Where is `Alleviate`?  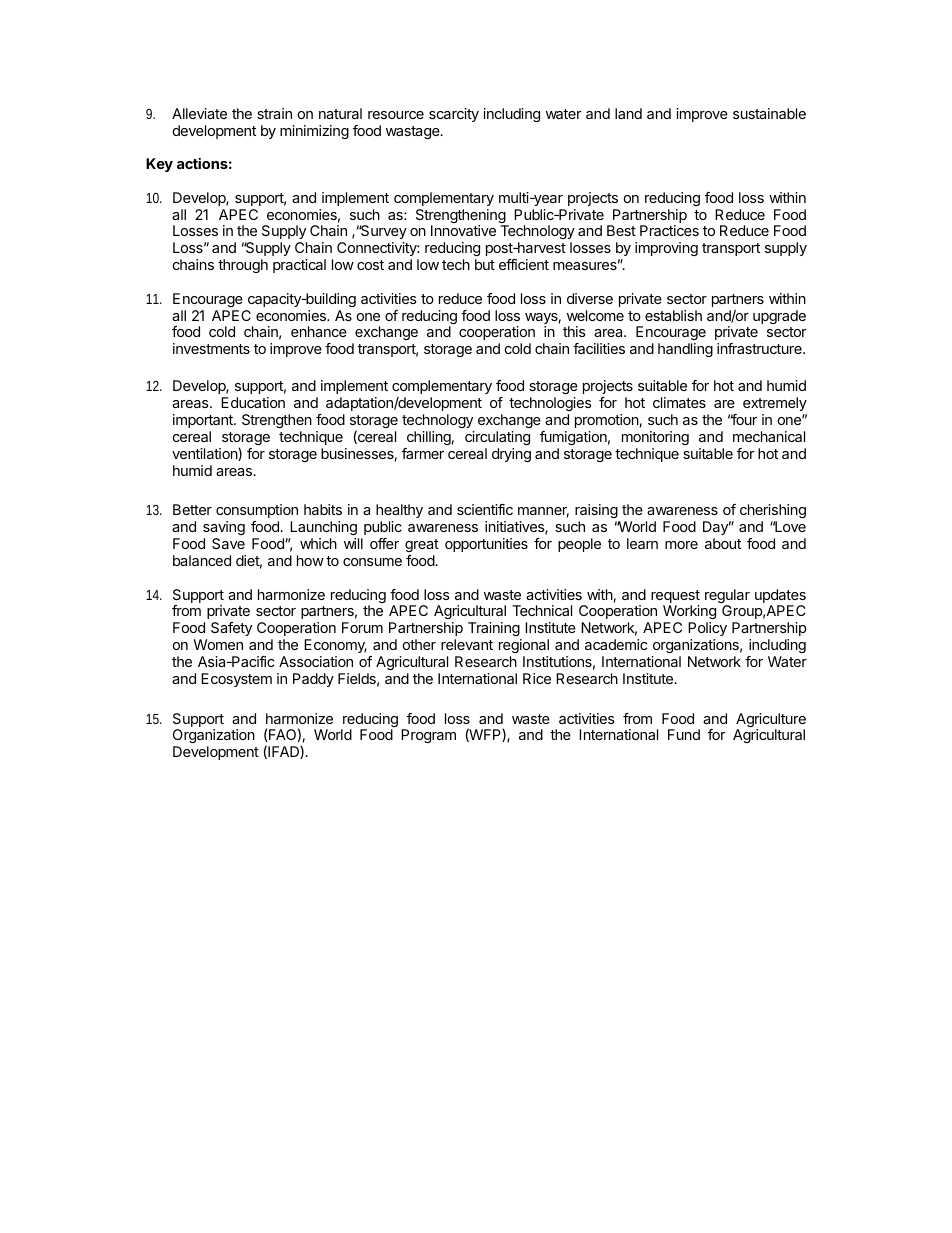 Alleviate is located at coordinates (199, 113).
